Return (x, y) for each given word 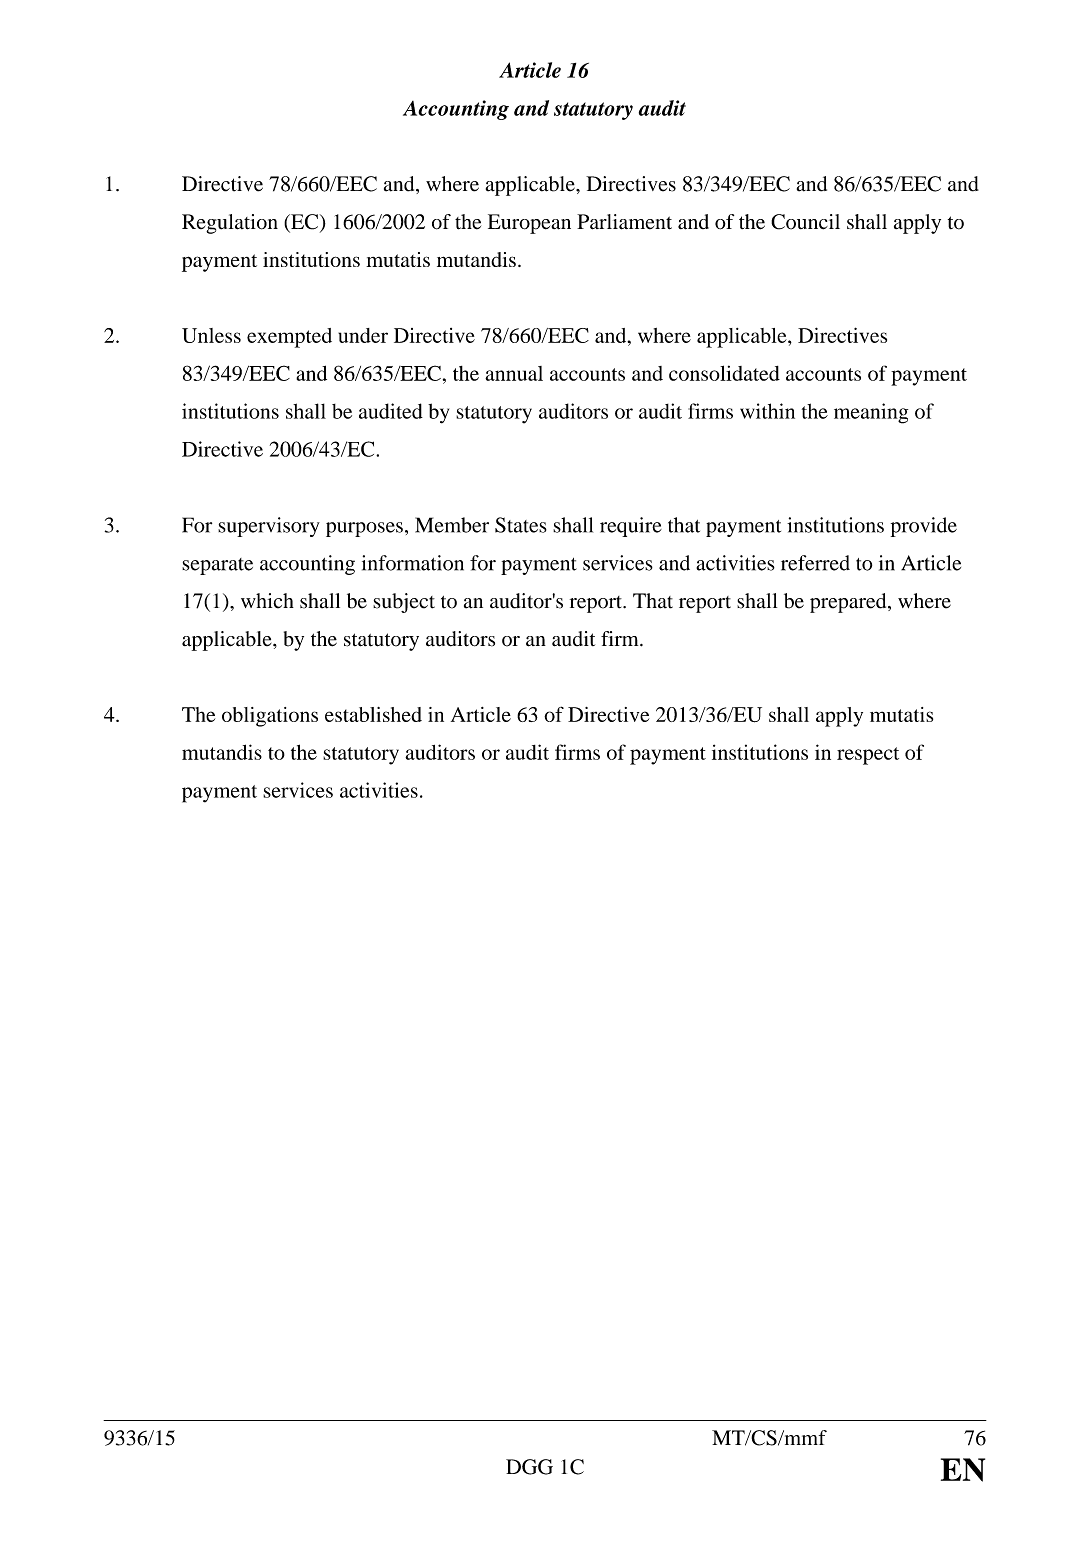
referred (815, 563)
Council (805, 222)
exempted (289, 338)
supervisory (269, 527)
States (521, 525)
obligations (270, 717)
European (529, 224)
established (373, 714)
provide (924, 527)
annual (514, 373)
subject (404, 603)
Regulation (230, 224)
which (267, 601)
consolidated (724, 373)
